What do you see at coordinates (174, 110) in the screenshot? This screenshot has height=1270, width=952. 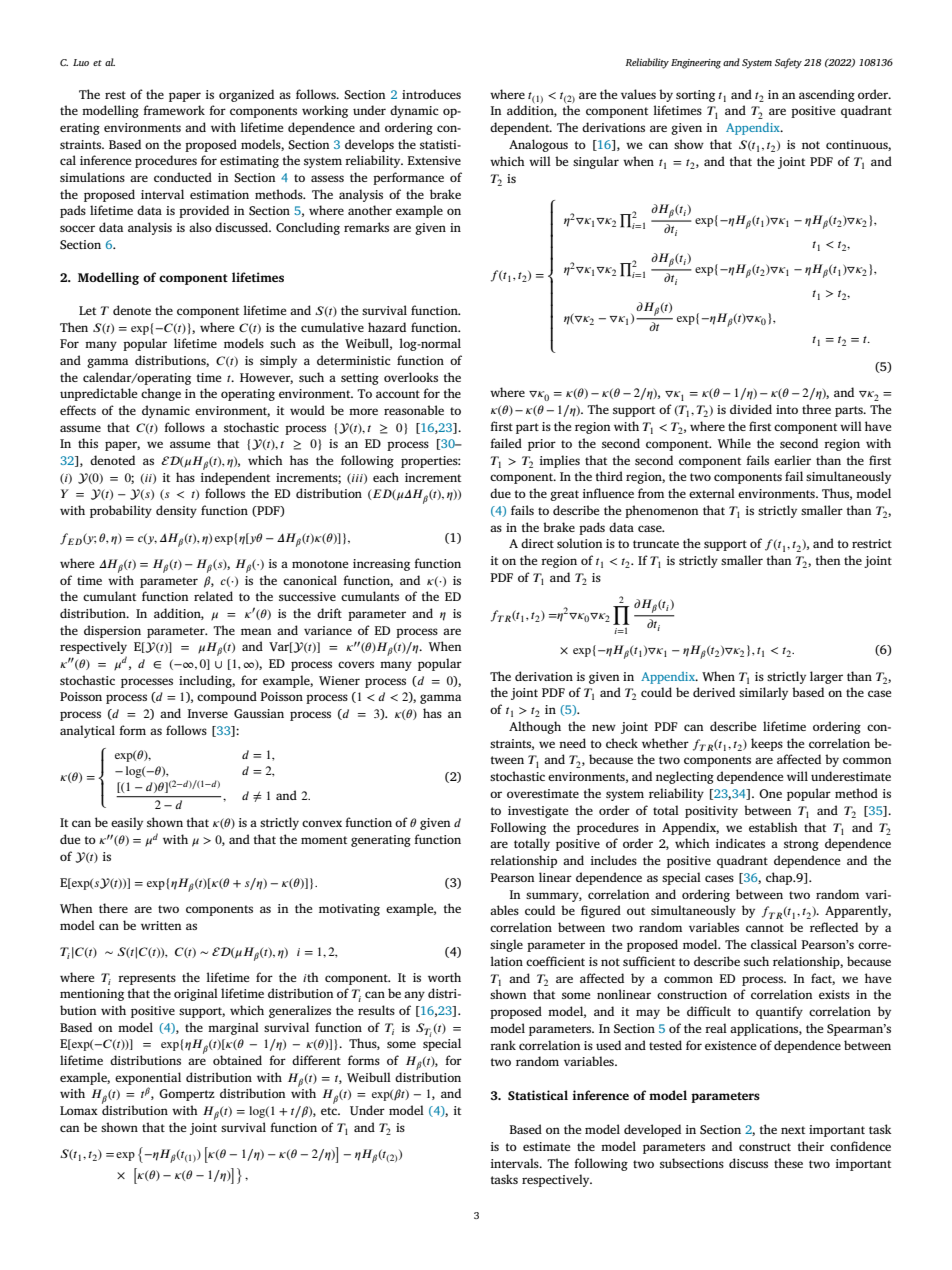 I see `framework` at bounding box center [174, 110].
